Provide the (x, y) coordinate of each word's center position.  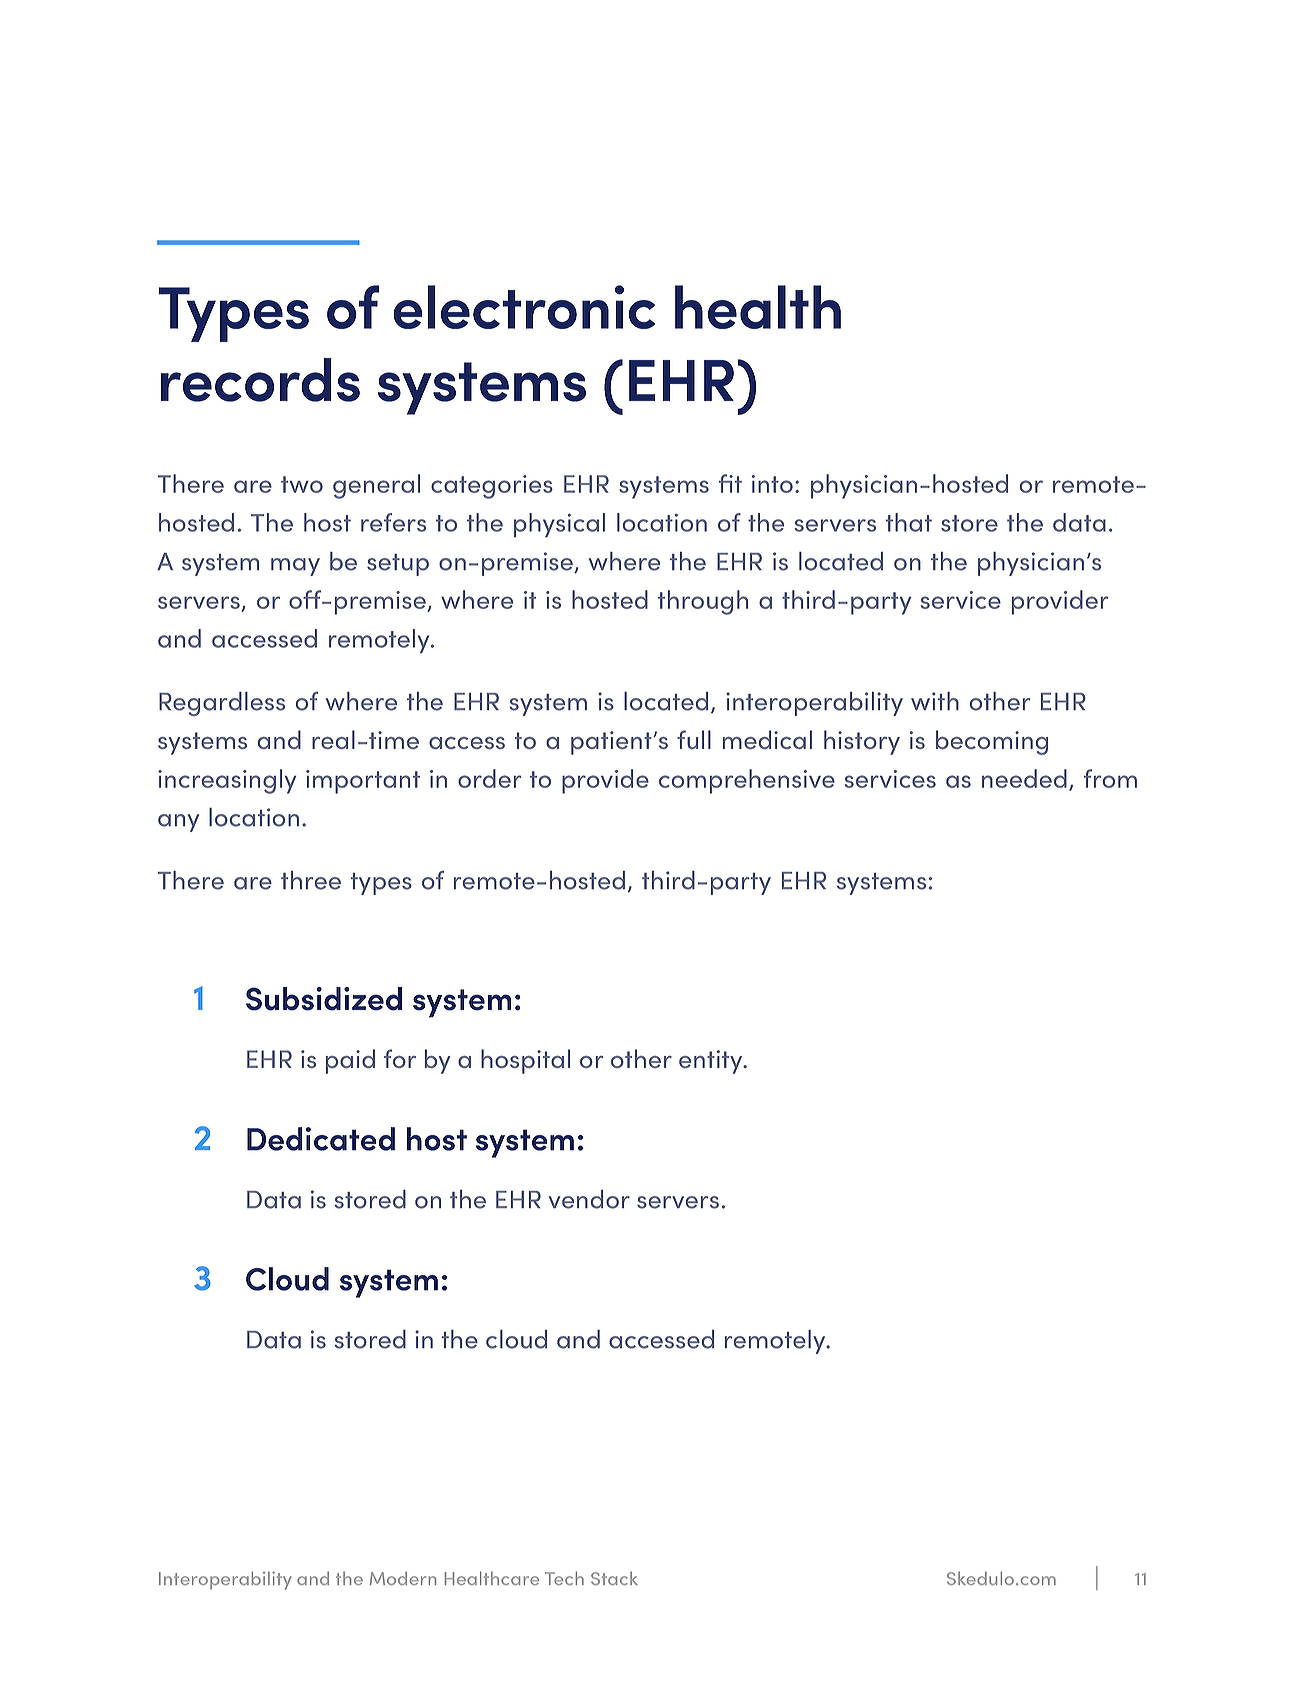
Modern (403, 1578)
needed (1024, 778)
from (1110, 778)
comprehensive (747, 781)
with (935, 701)
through (703, 602)
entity (712, 1062)
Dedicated (321, 1139)
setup (398, 565)
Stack (614, 1578)
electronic (524, 307)
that (909, 522)
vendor (589, 1199)
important (363, 782)
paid (350, 1061)
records (260, 380)
